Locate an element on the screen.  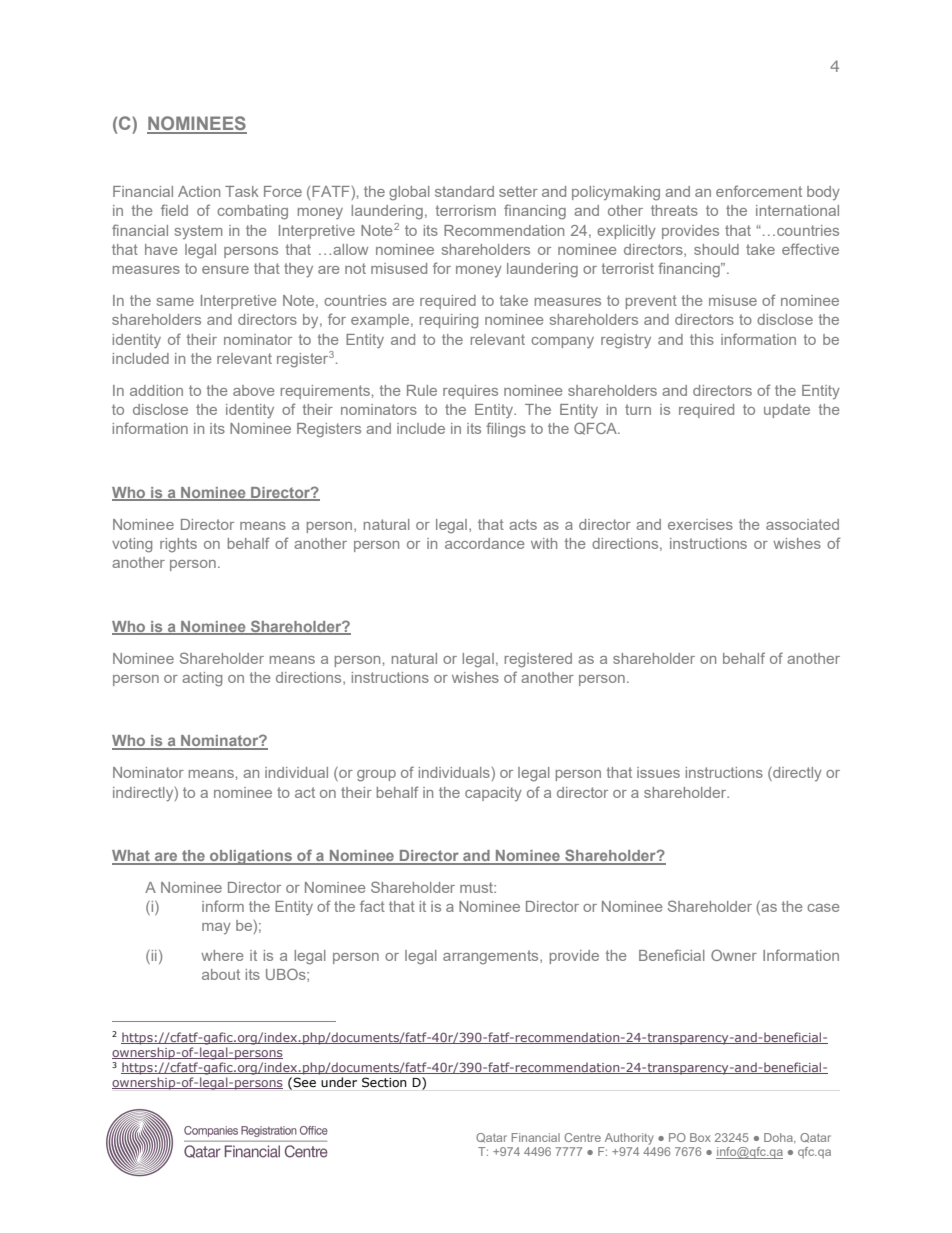
issues is located at coordinates (658, 772).
